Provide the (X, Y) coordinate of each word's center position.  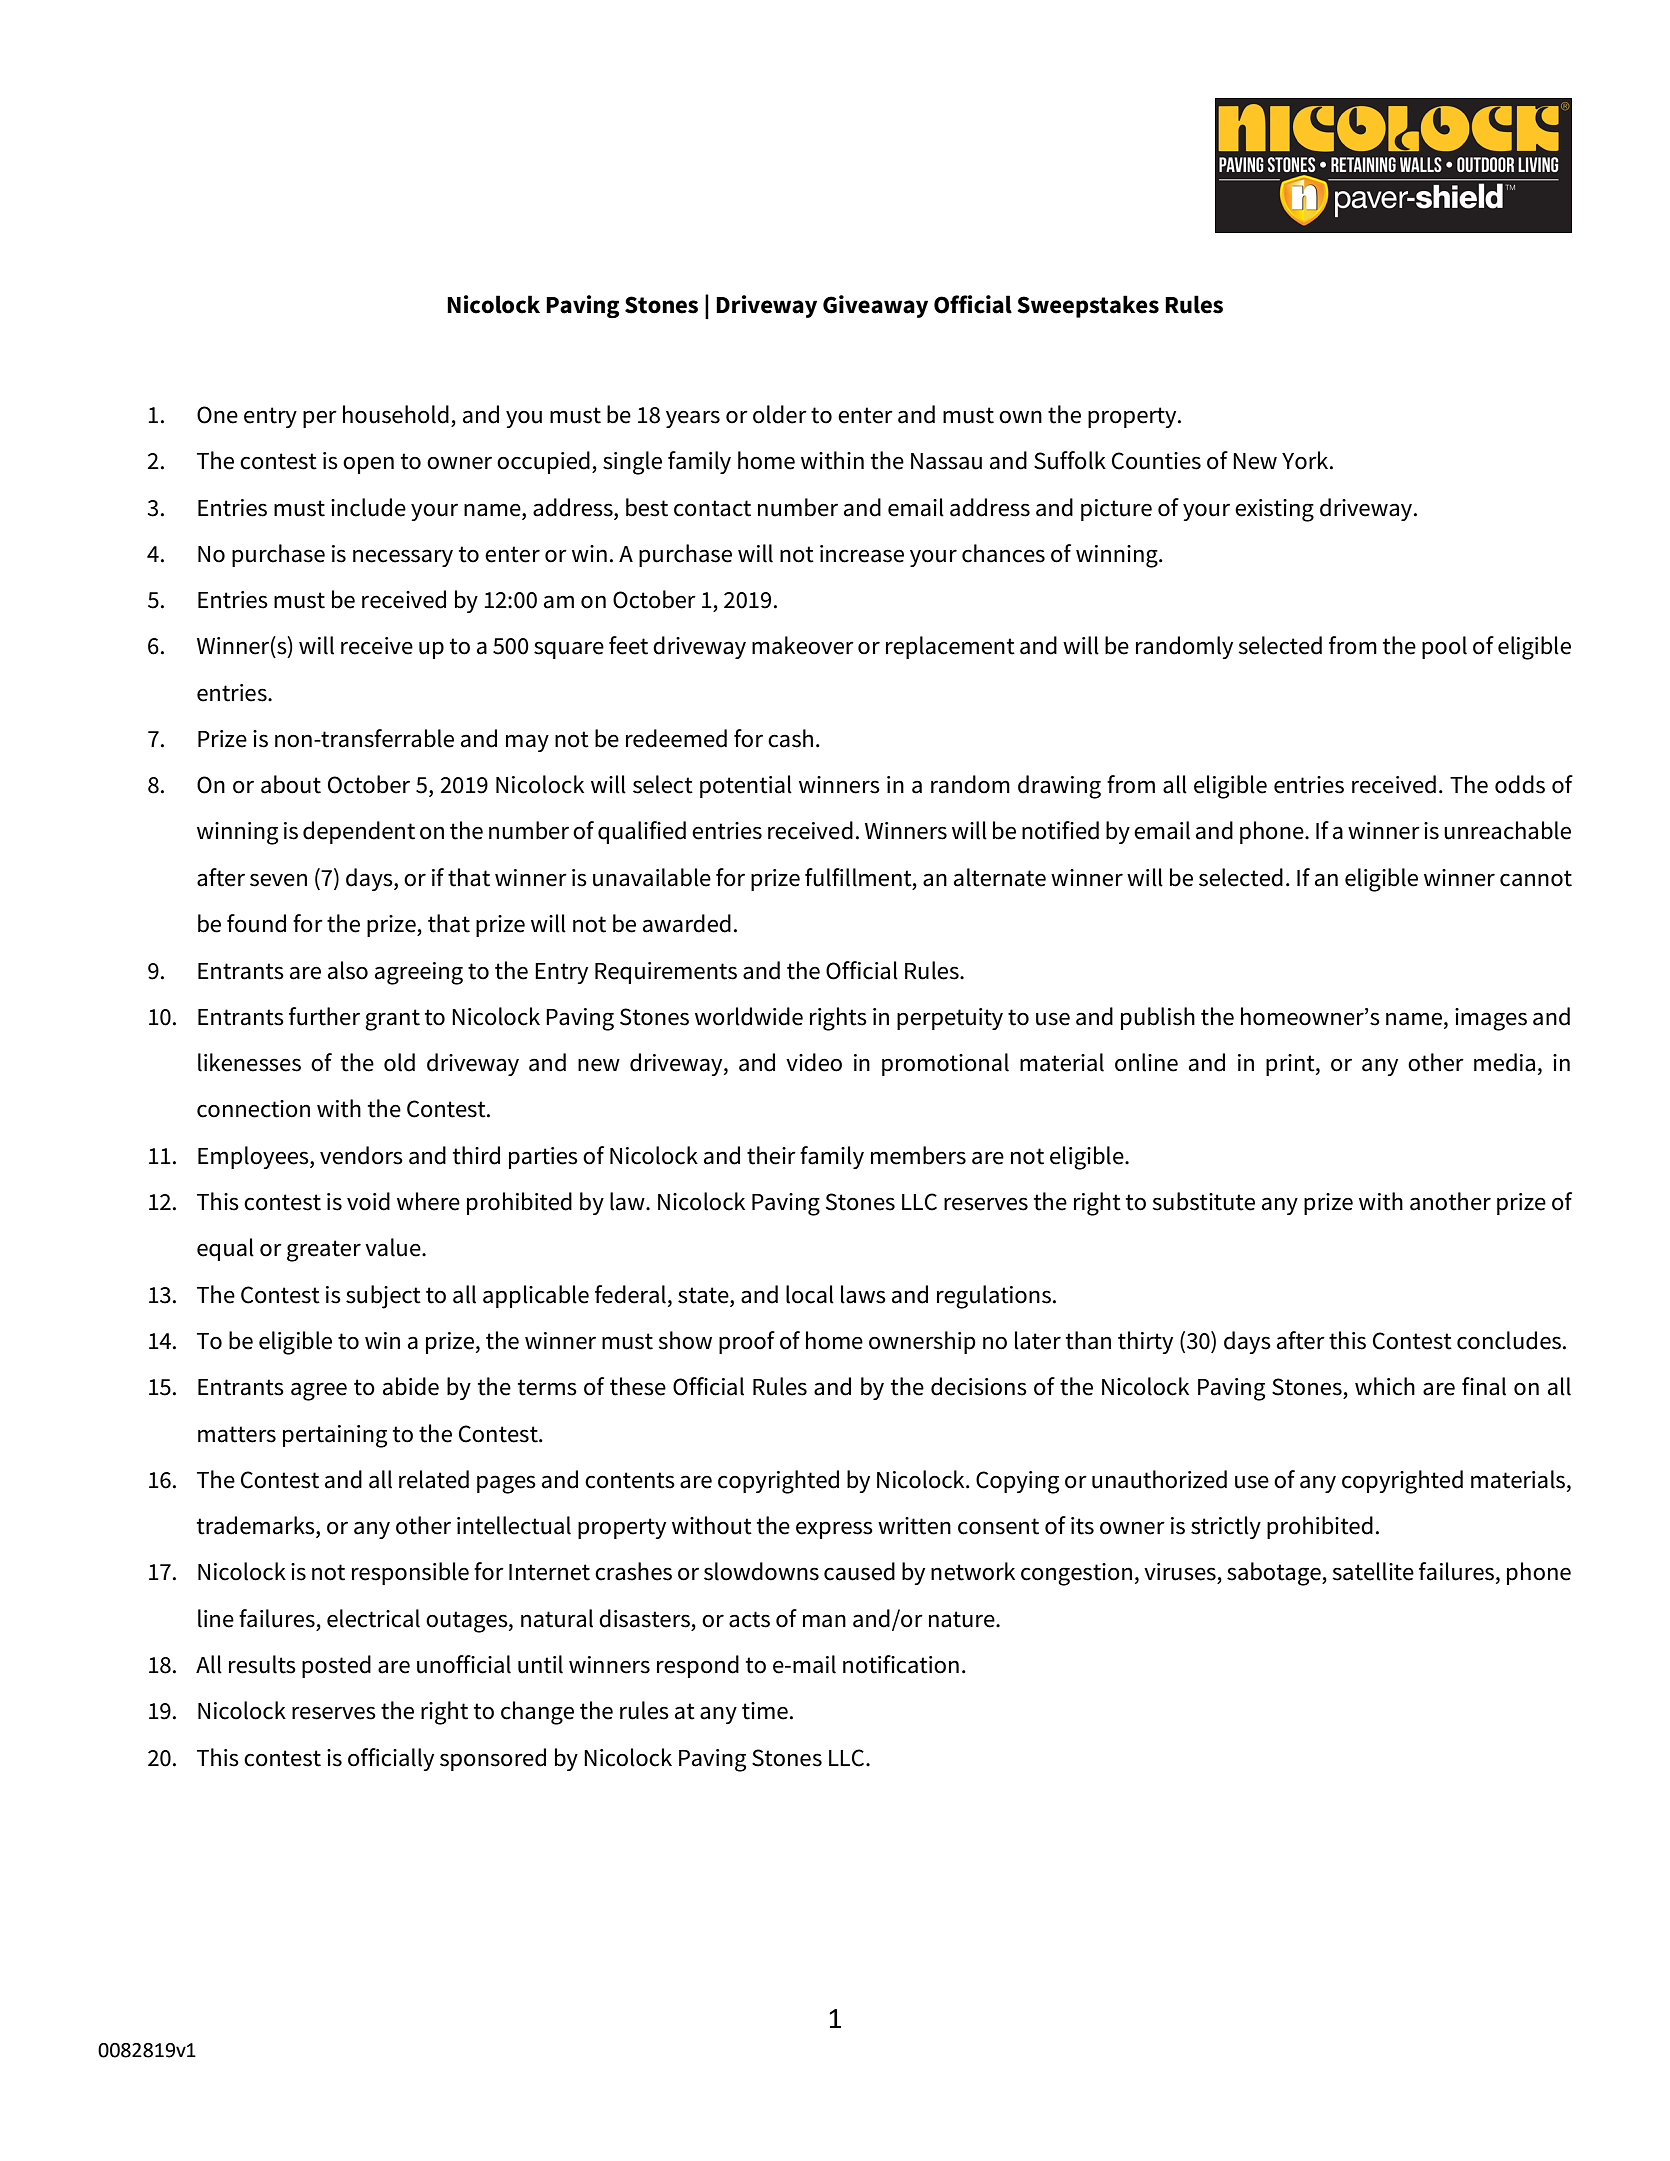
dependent (359, 832)
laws (863, 1294)
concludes (1509, 1340)
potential (746, 786)
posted (336, 1666)
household (396, 414)
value (394, 1247)
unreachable (1507, 830)
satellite (1373, 1571)
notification (901, 1664)
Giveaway (875, 306)
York (1306, 460)
